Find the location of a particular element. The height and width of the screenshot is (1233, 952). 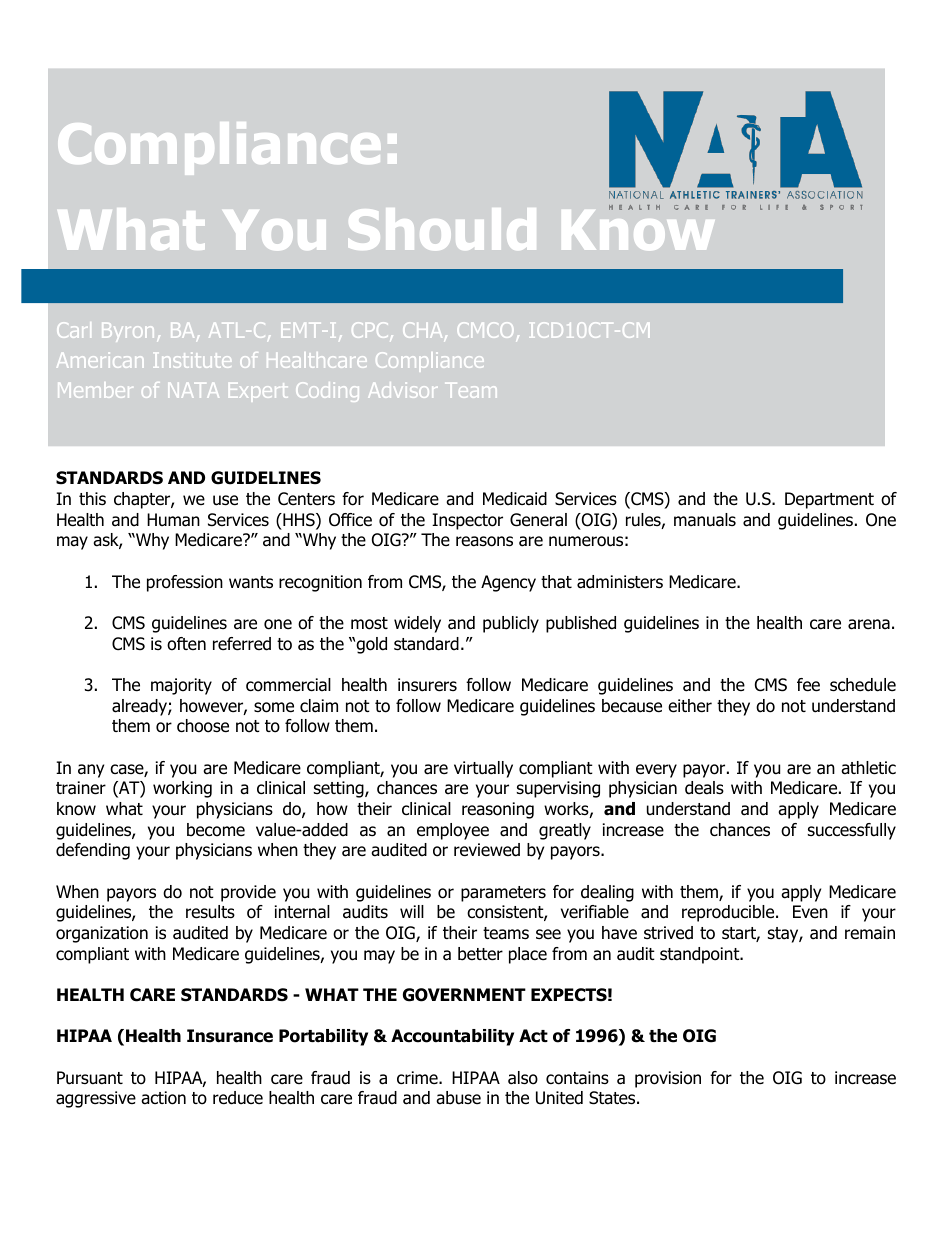

Department is located at coordinates (829, 500).
